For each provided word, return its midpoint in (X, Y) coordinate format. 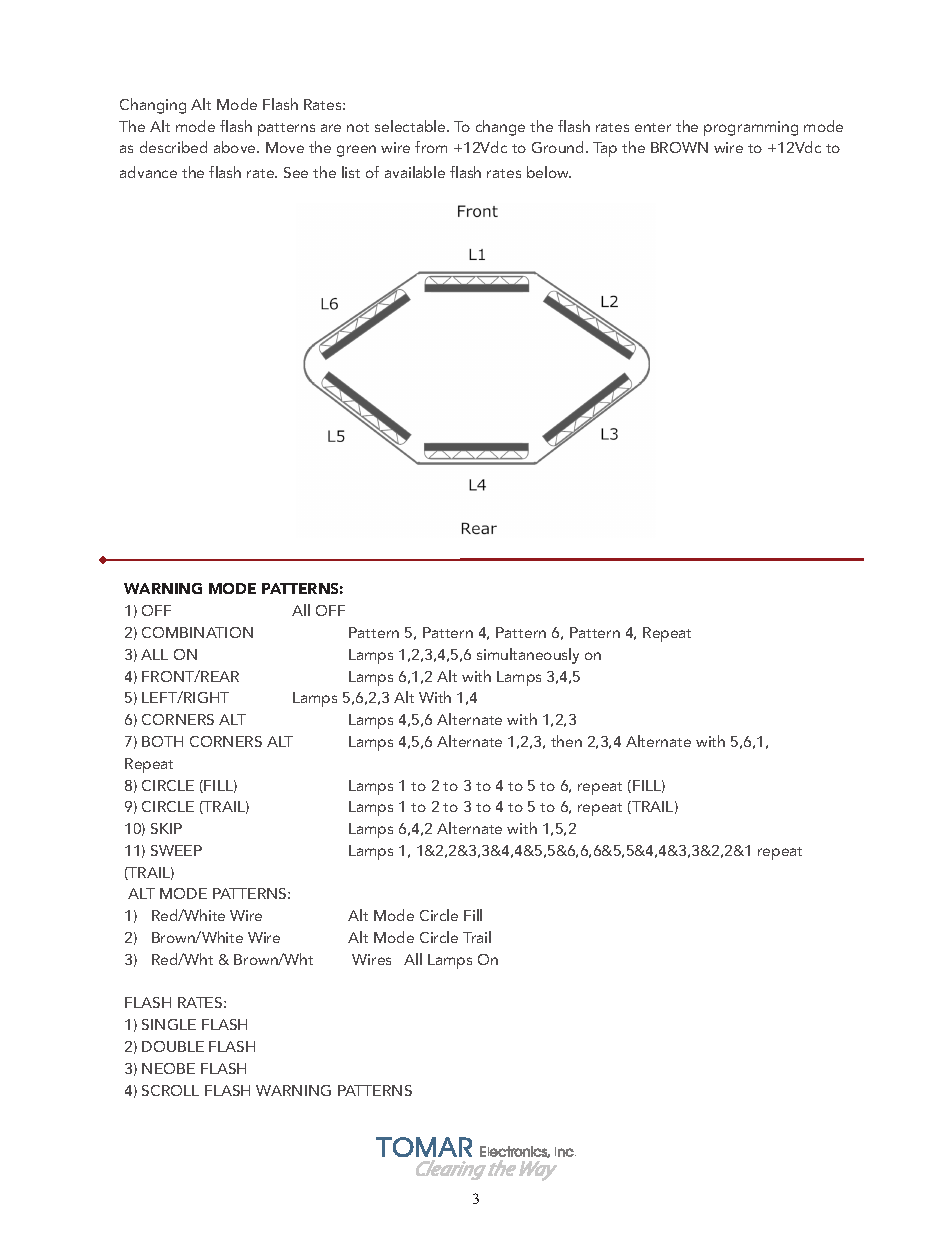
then (566, 741)
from (431, 147)
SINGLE (169, 1024)
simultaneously (528, 656)
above (236, 147)
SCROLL (170, 1090)
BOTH (162, 741)
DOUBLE (173, 1046)
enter (653, 127)
